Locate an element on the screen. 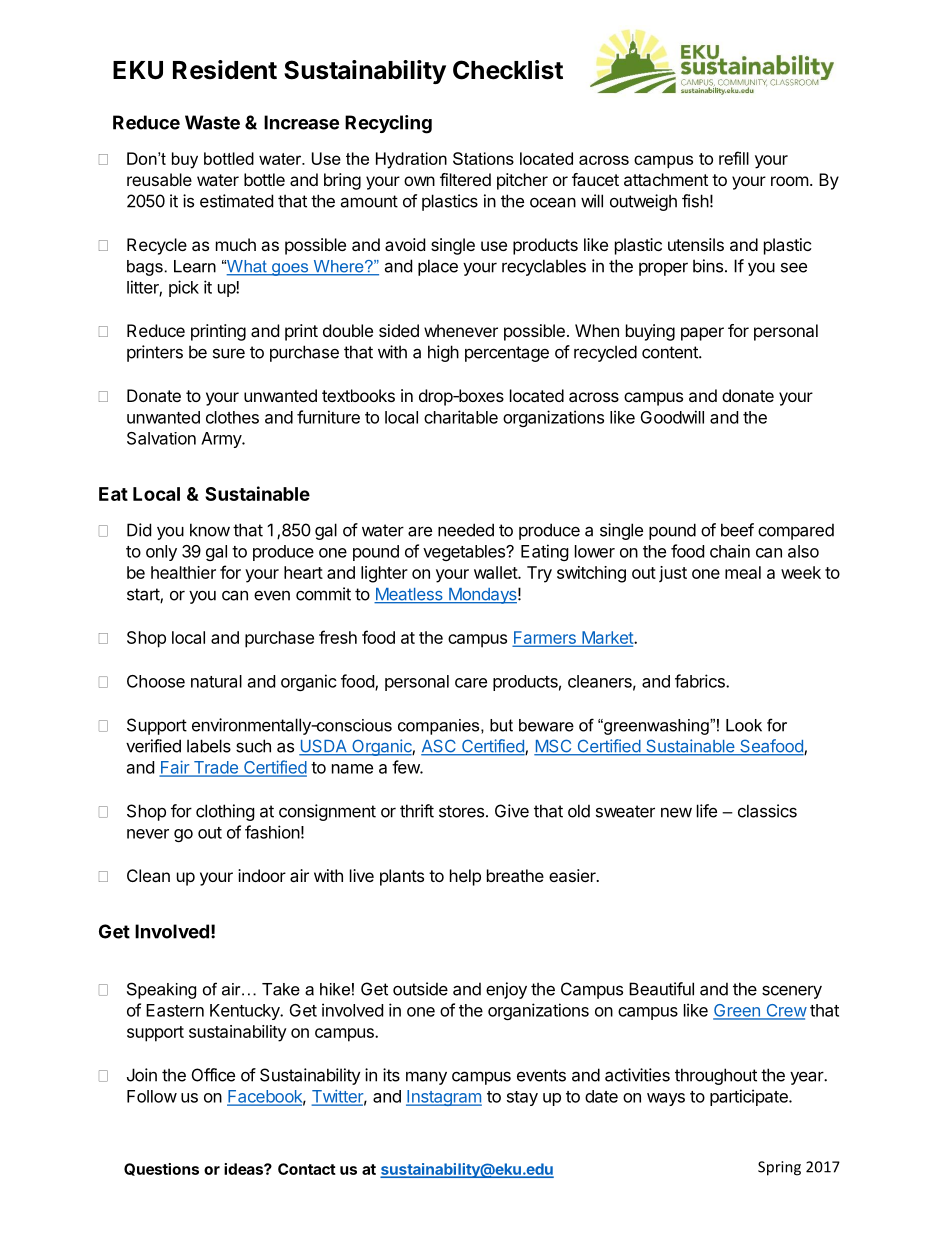 This screenshot has height=1233, width=952. Instagram is located at coordinates (444, 1098).
